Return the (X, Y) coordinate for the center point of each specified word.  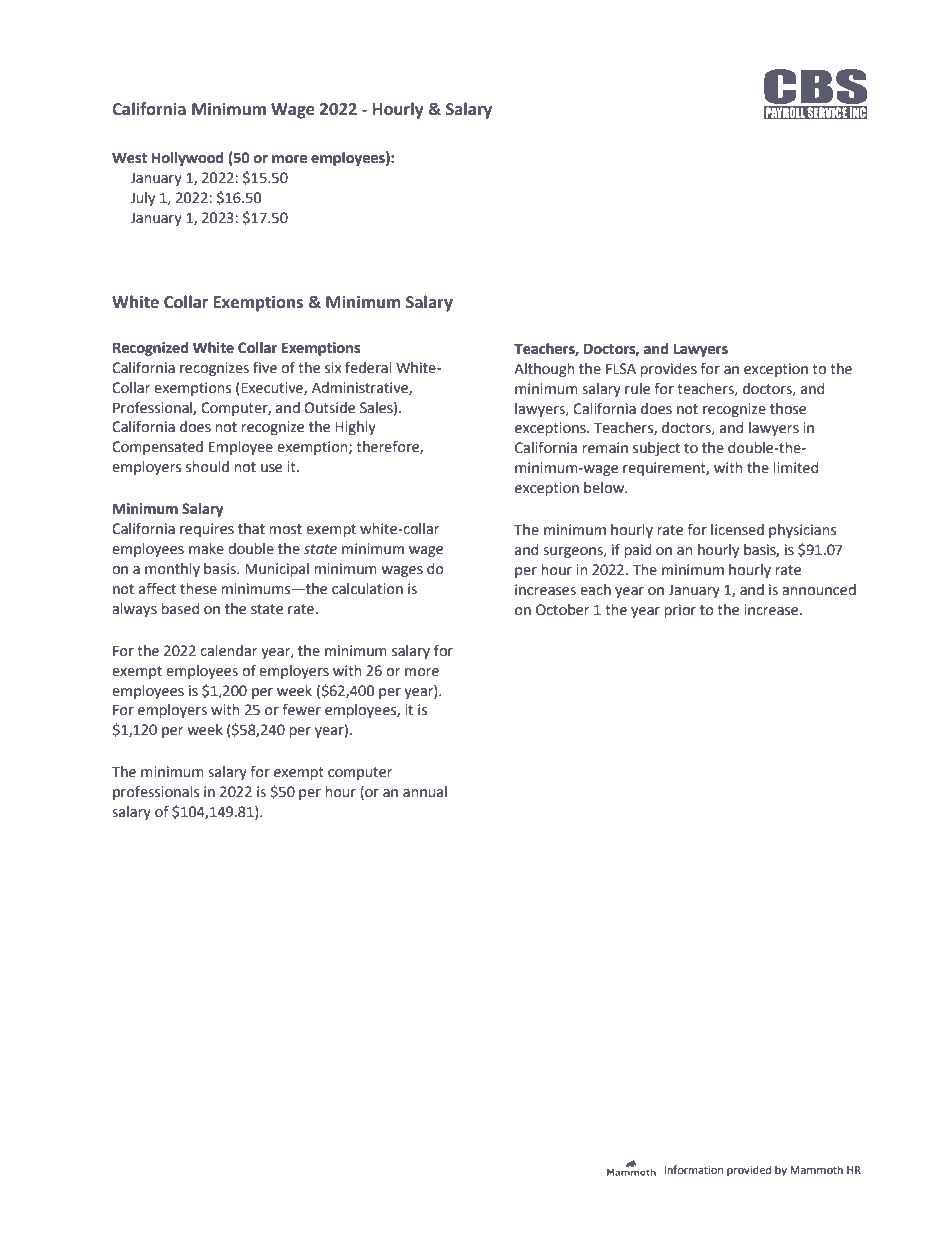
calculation (367, 589)
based (180, 609)
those (788, 409)
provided (749, 1170)
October (562, 610)
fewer (301, 709)
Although (544, 370)
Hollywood (188, 159)
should (207, 467)
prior (680, 611)
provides (669, 370)
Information (693, 1169)
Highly (355, 428)
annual (425, 792)
